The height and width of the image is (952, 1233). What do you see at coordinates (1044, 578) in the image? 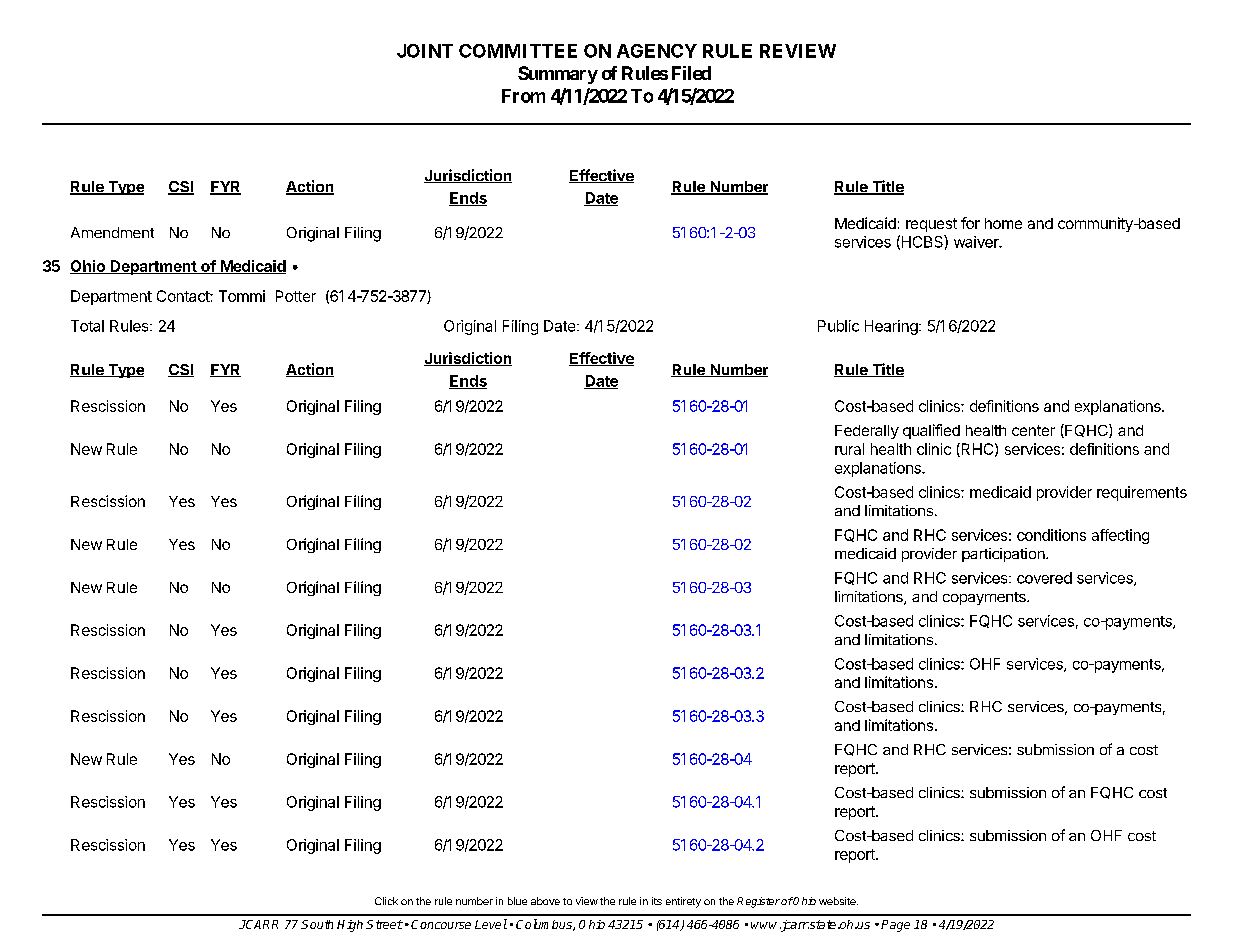
I see `covered` at bounding box center [1044, 578].
